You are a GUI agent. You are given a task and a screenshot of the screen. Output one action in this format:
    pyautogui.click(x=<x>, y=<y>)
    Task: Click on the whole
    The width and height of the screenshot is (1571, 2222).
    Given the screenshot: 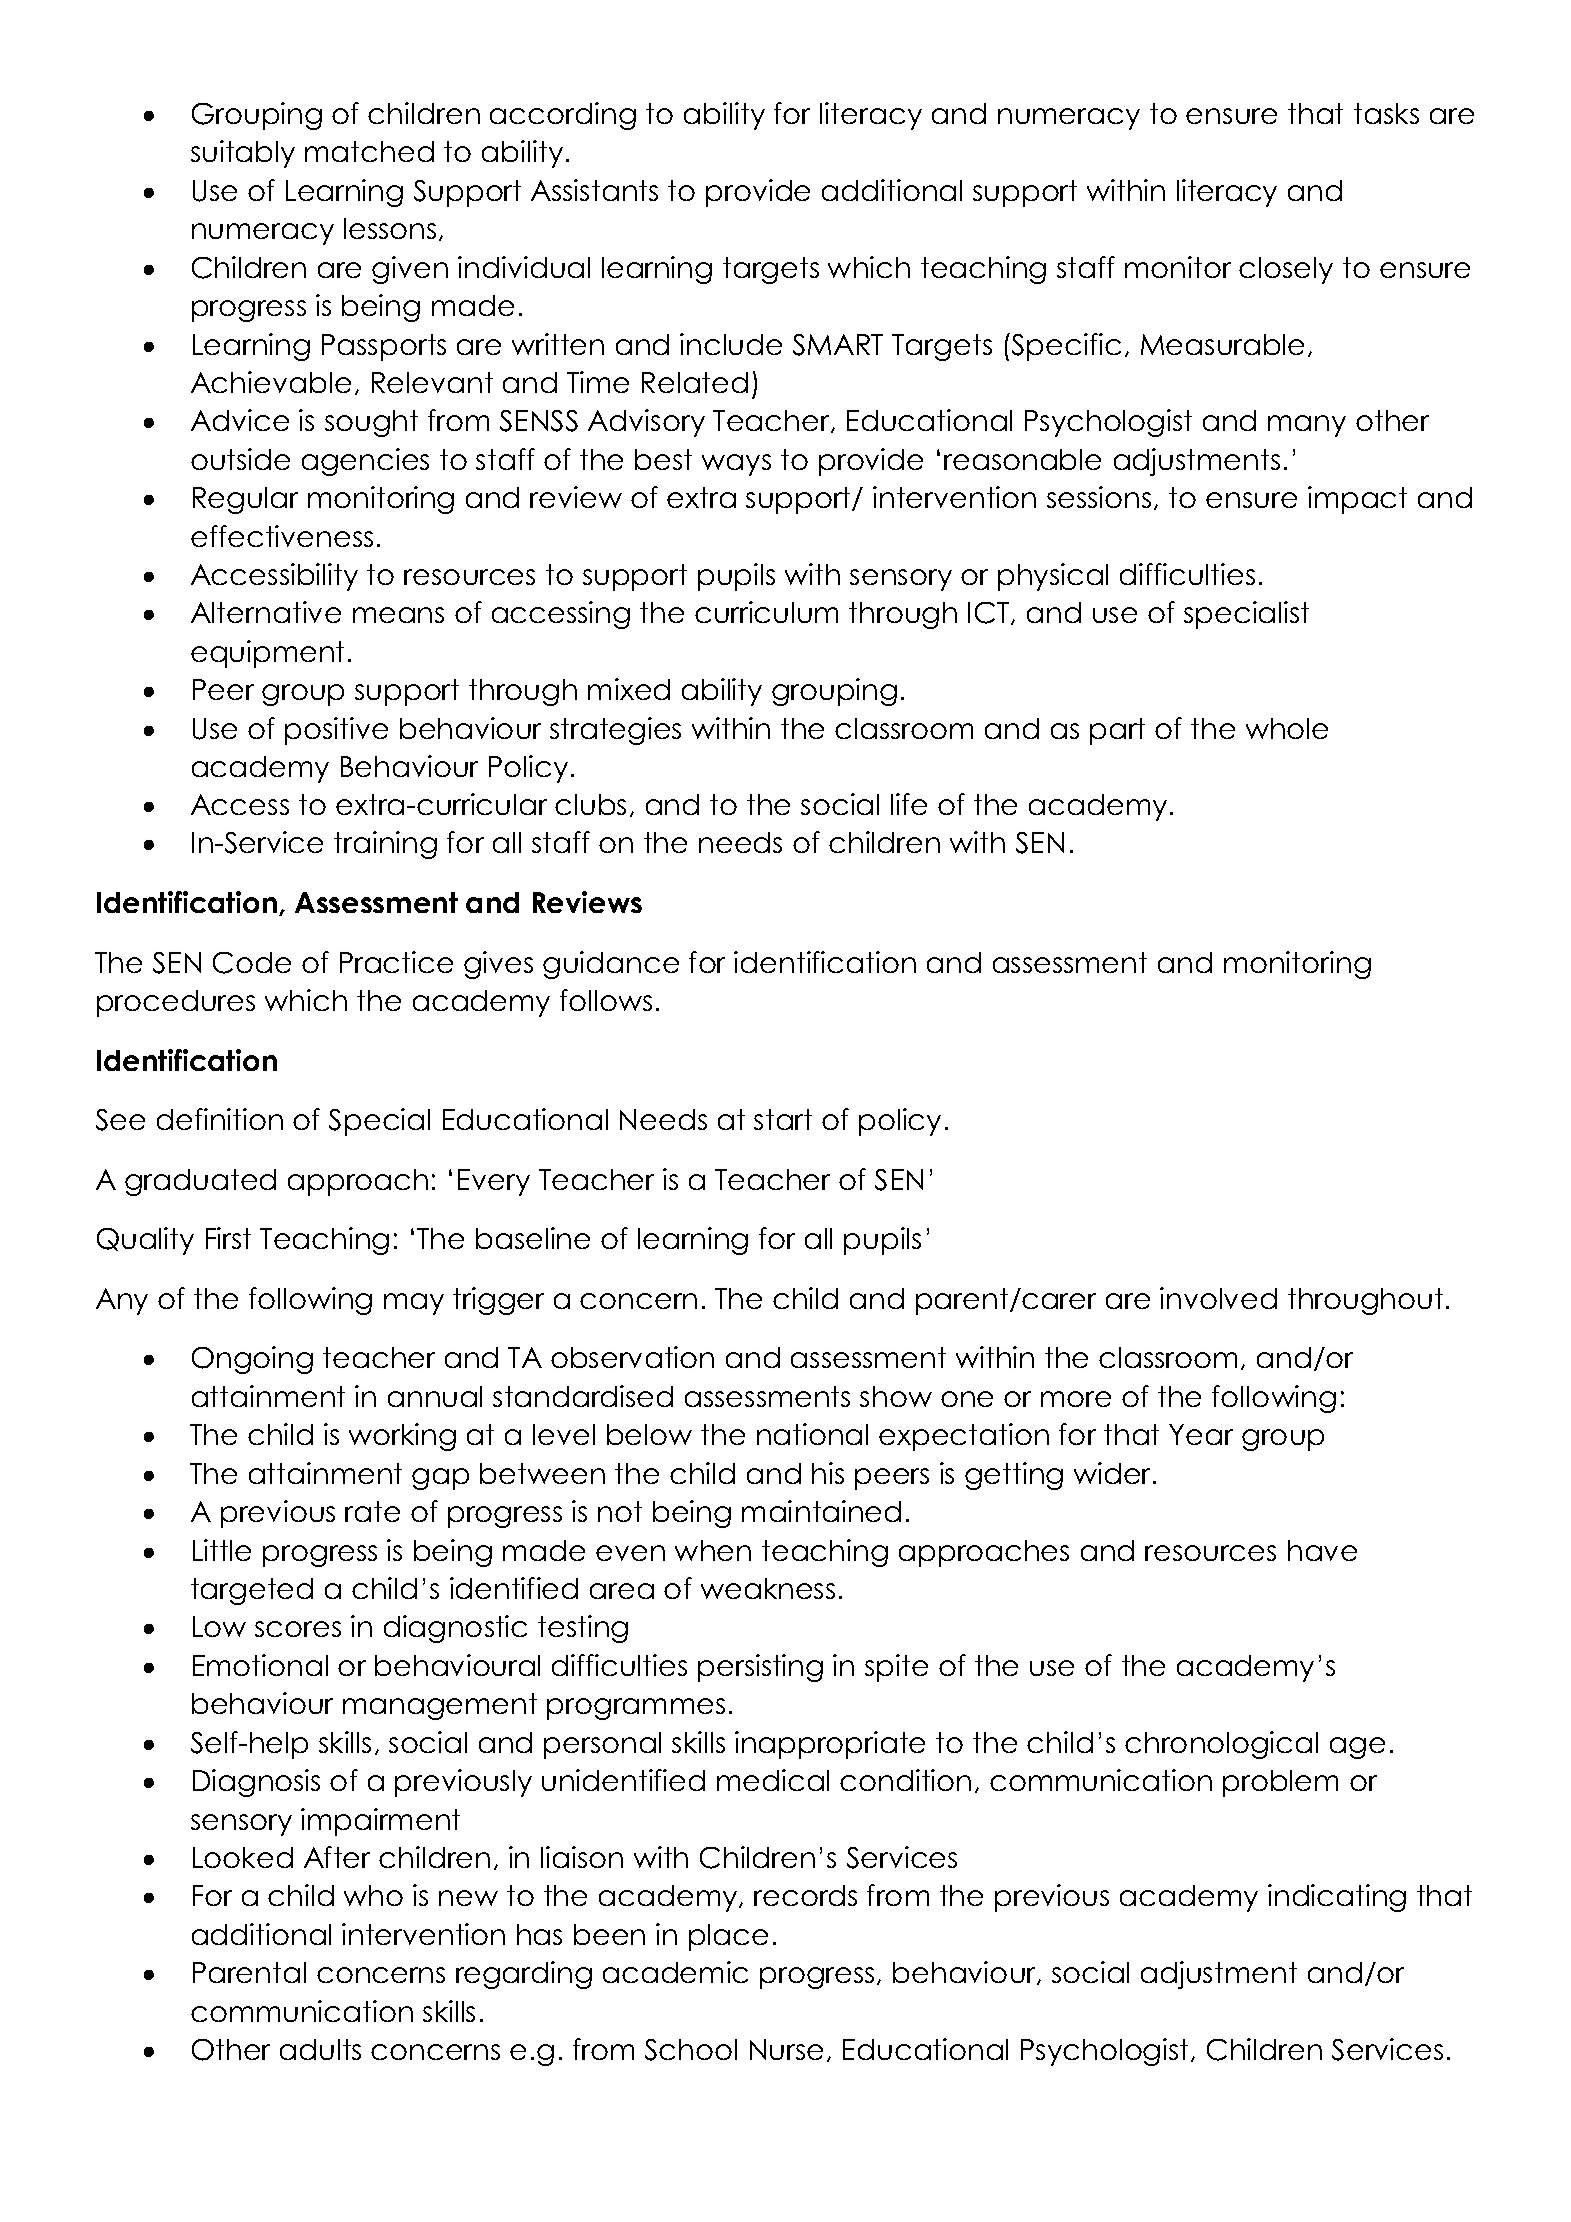 What is the action you would take?
    pyautogui.click(x=1287, y=728)
